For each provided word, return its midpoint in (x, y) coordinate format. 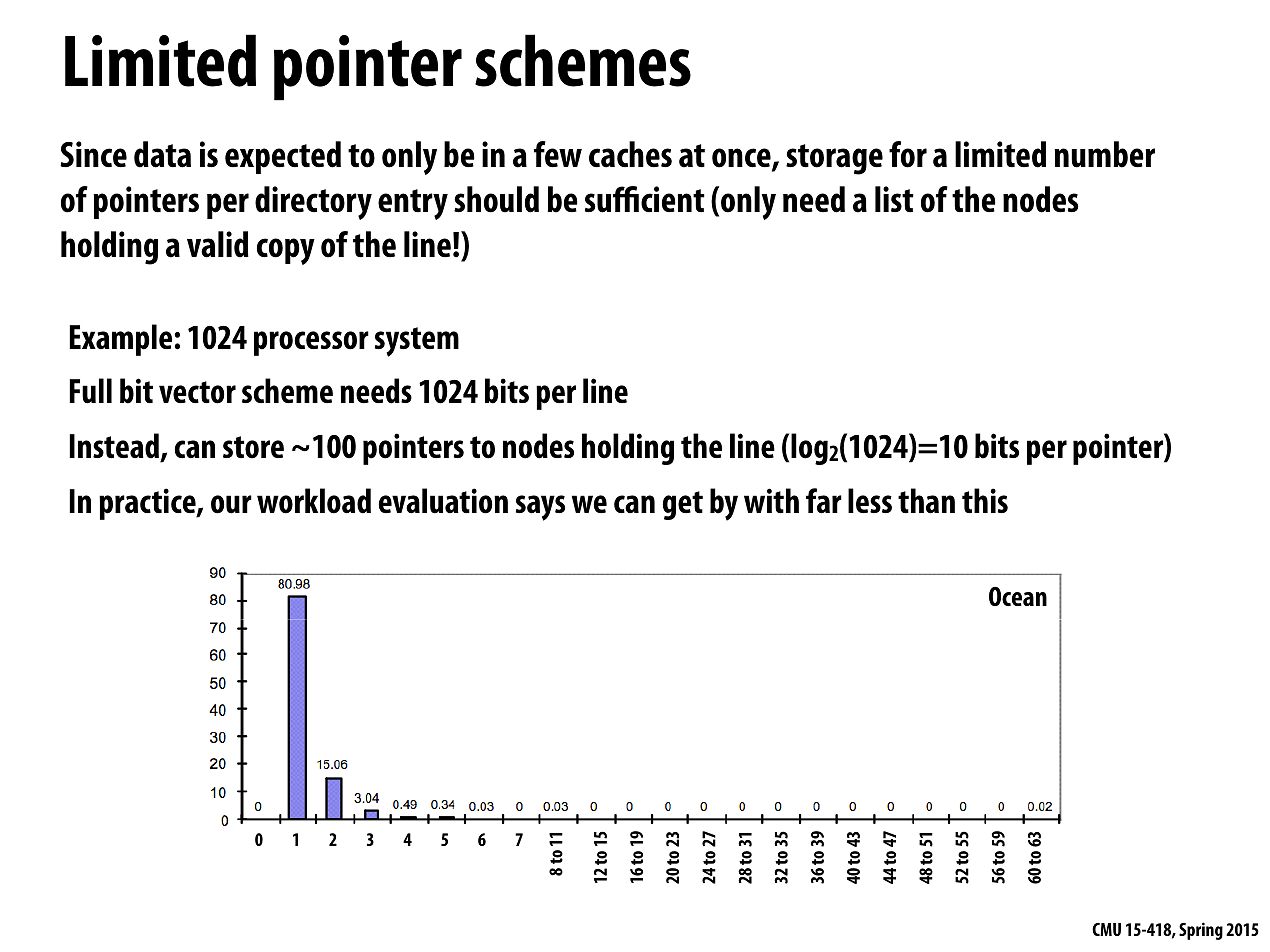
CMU (1106, 929)
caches (630, 154)
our (231, 504)
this (985, 500)
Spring (1201, 931)
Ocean (1018, 596)
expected (283, 157)
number (1105, 154)
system (417, 342)
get (683, 505)
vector (197, 392)
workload (314, 501)
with (771, 500)
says (540, 508)
